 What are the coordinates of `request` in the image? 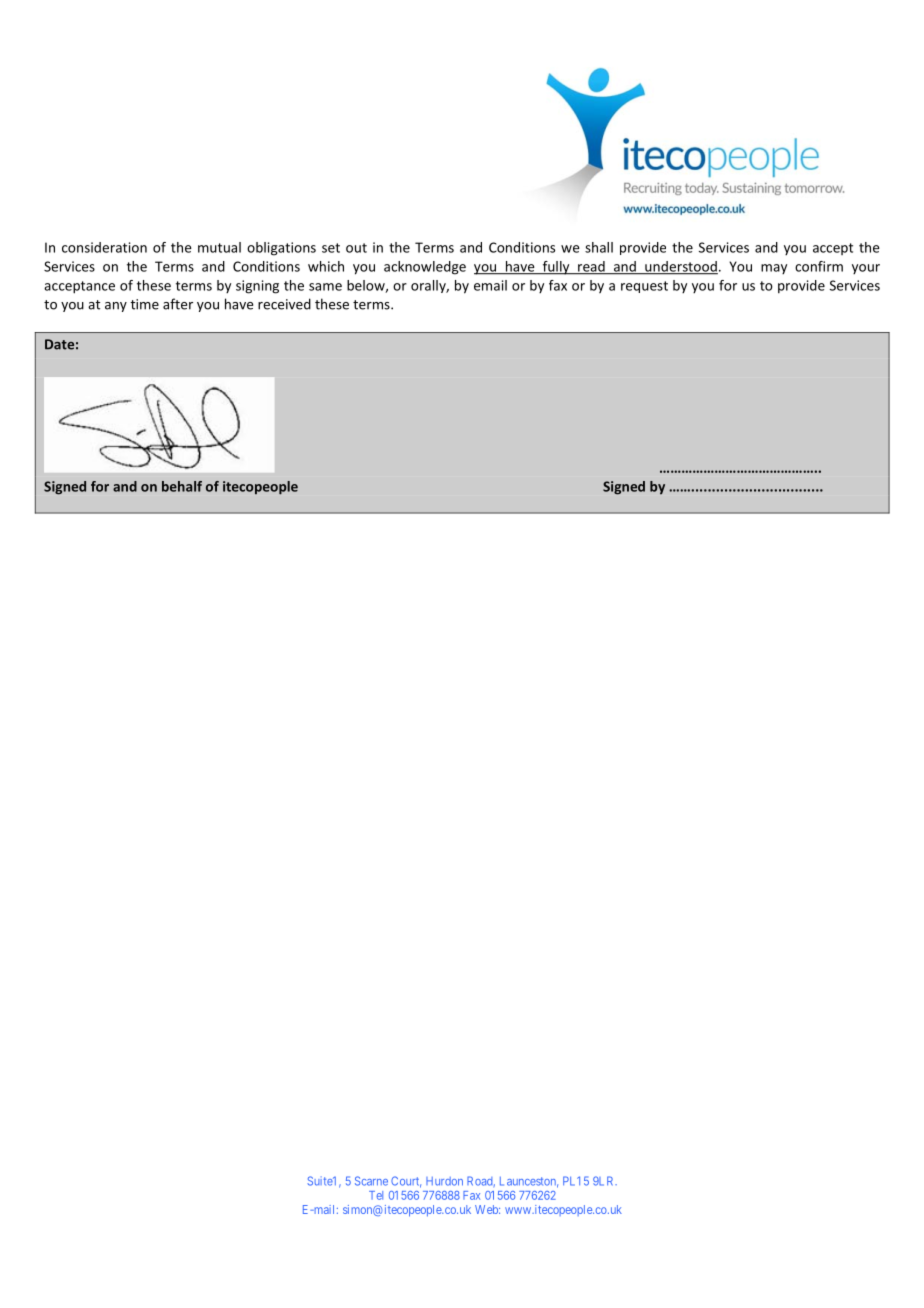 It's located at (644, 287).
